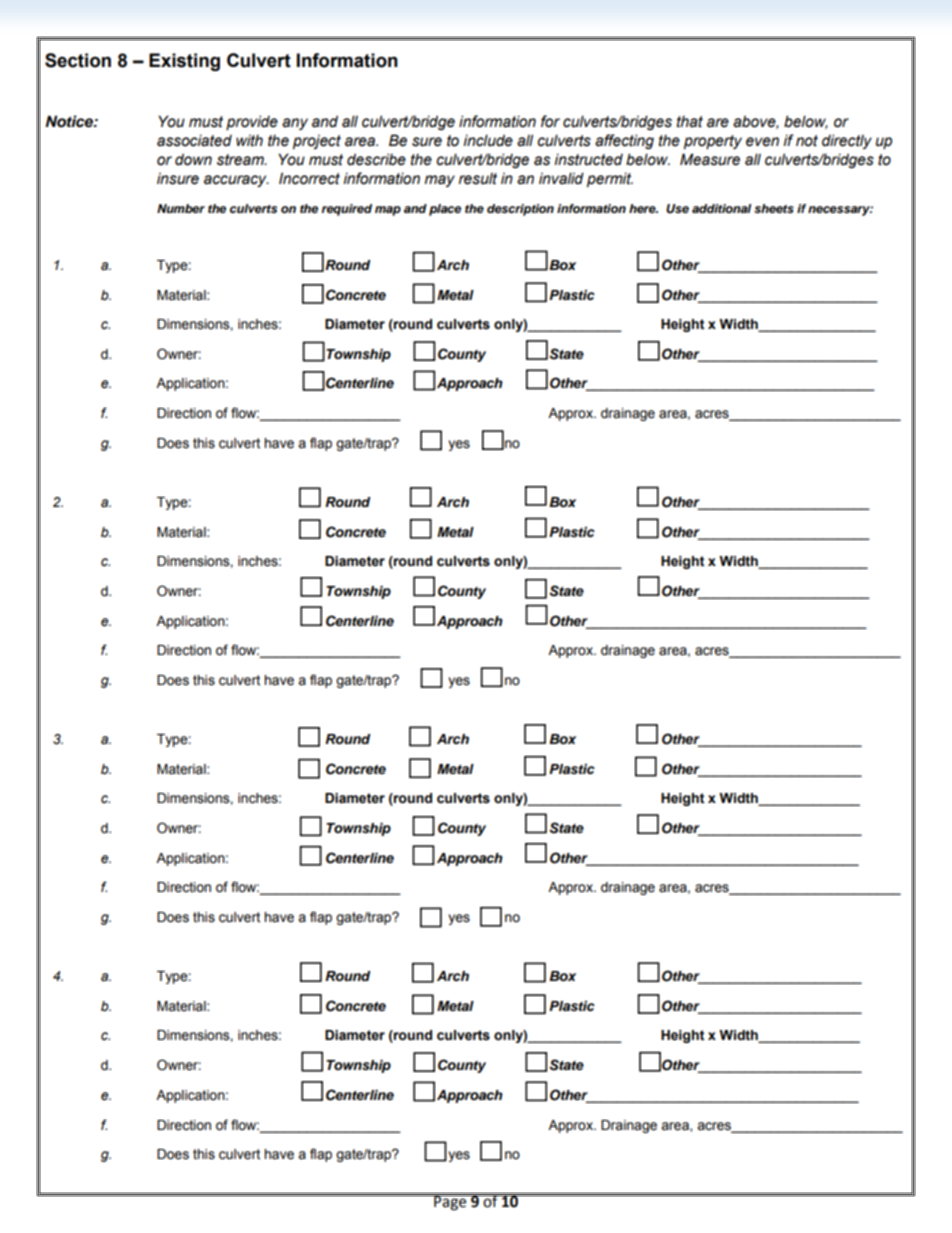 The width and height of the screenshot is (952, 1233). I want to click on Existing, so click(184, 62).
